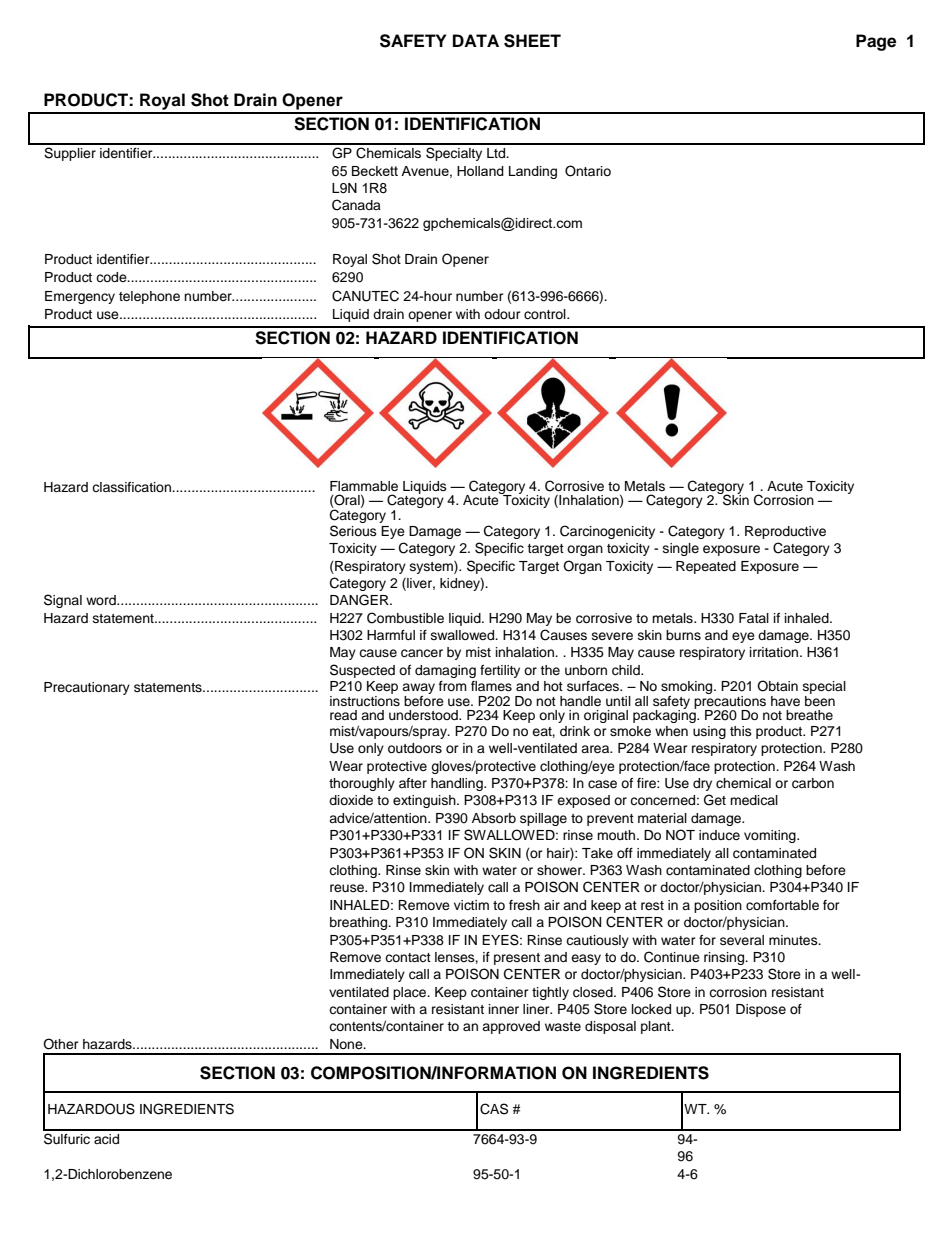 Image resolution: width=952 pixels, height=1233 pixels. I want to click on Beckett, so click(375, 171).
